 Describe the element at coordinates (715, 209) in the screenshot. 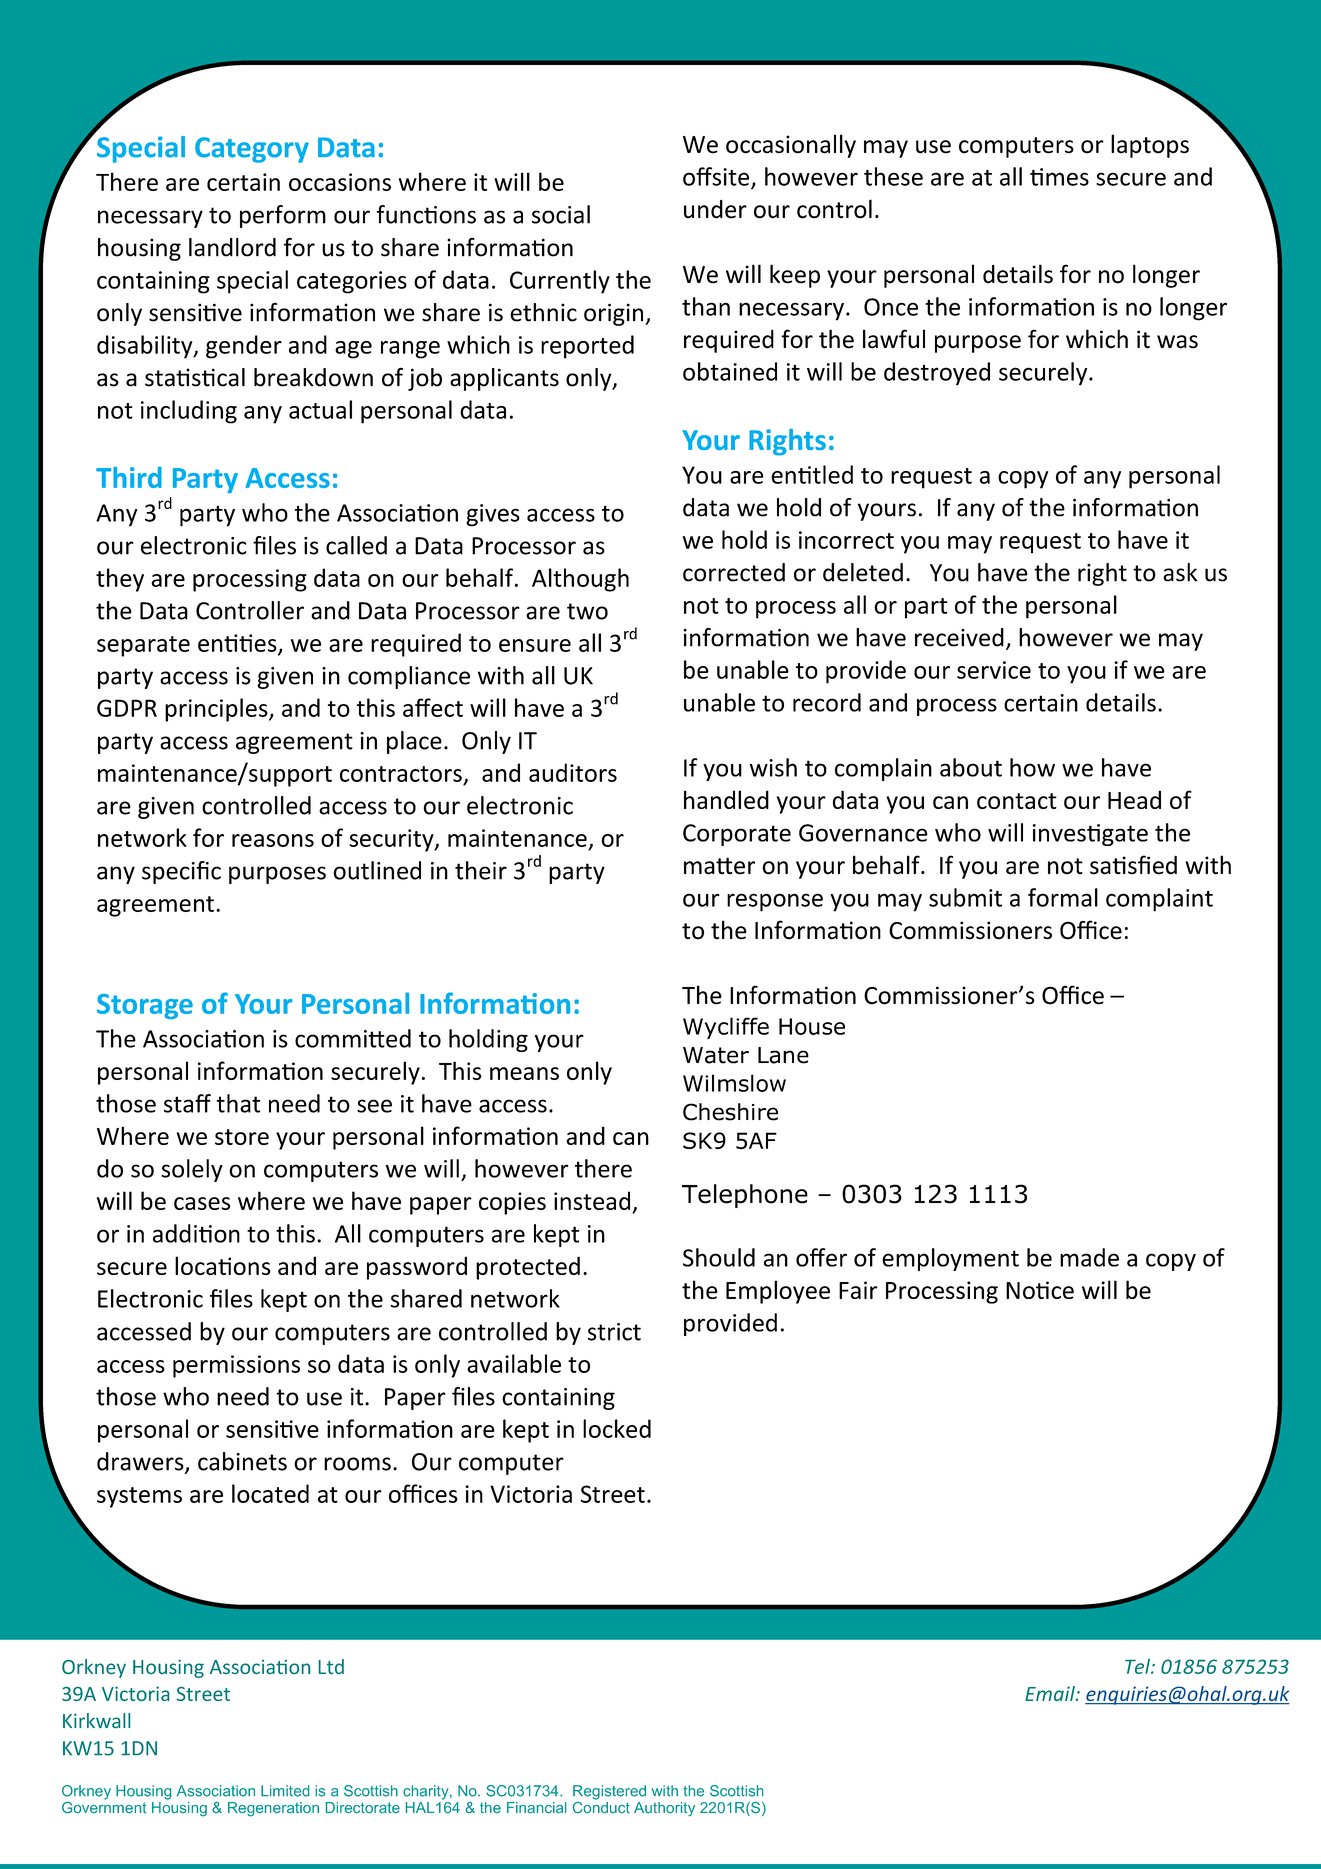

I see `under` at that location.
